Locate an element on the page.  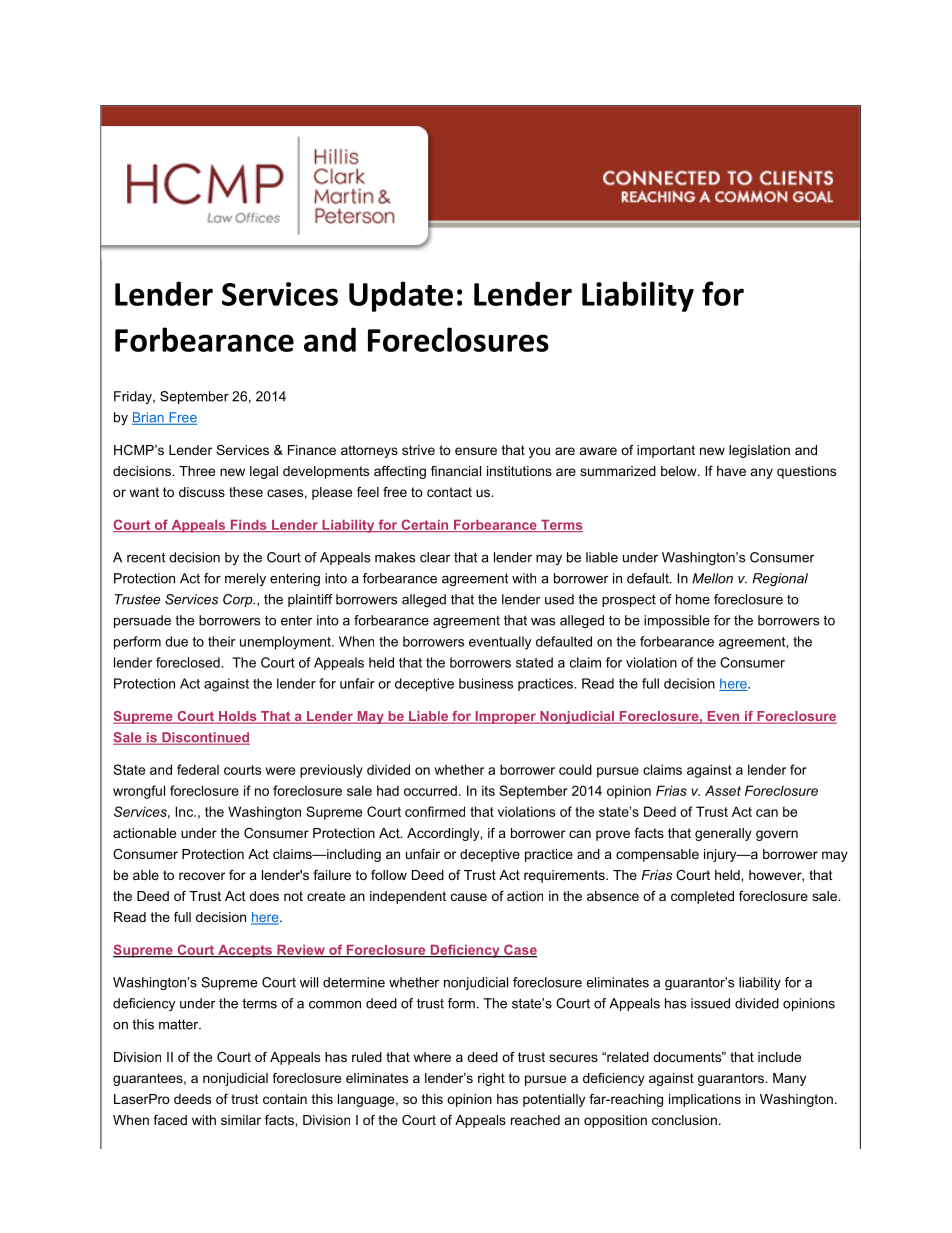
does is located at coordinates (264, 896).
